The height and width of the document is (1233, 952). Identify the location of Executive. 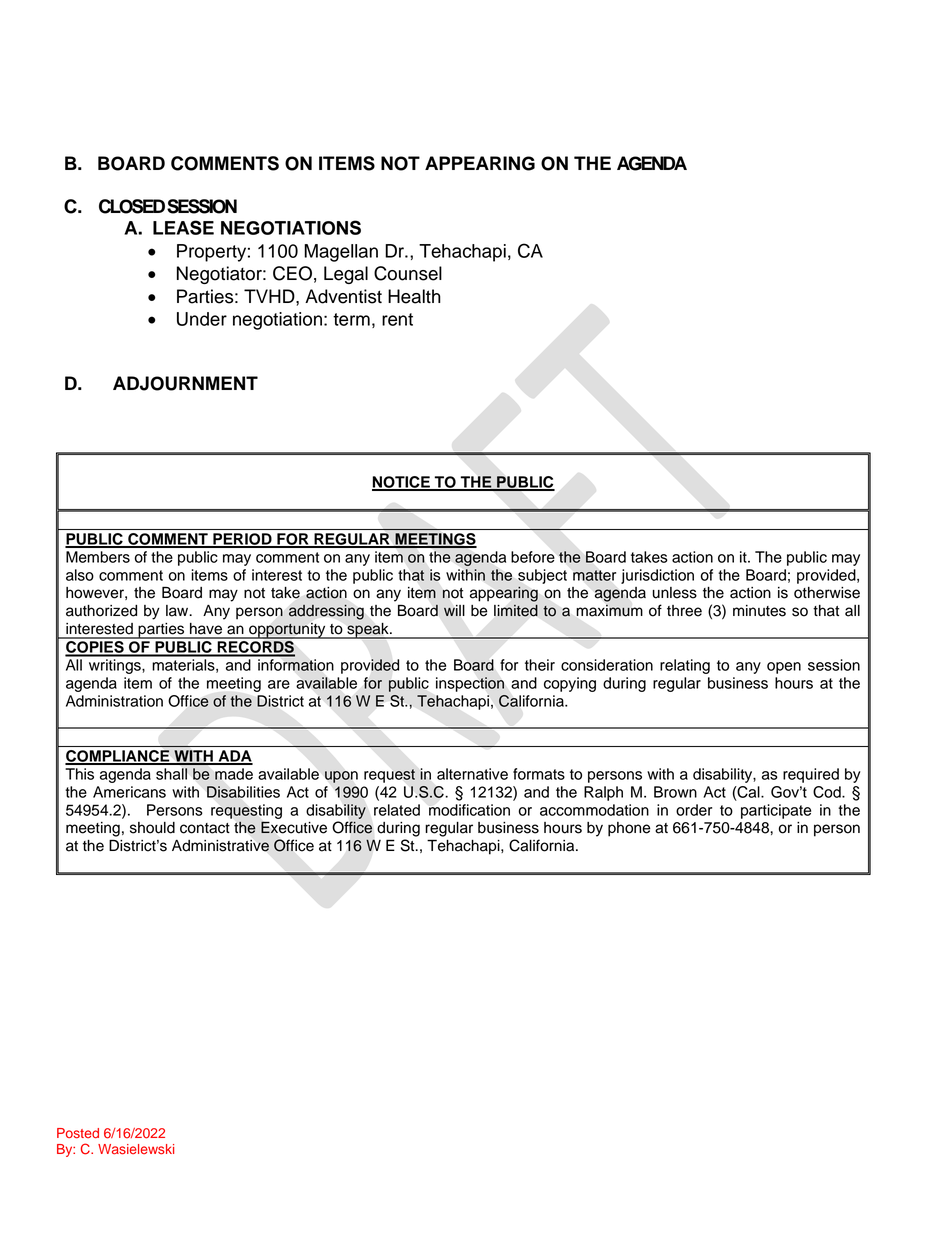
(294, 827).
